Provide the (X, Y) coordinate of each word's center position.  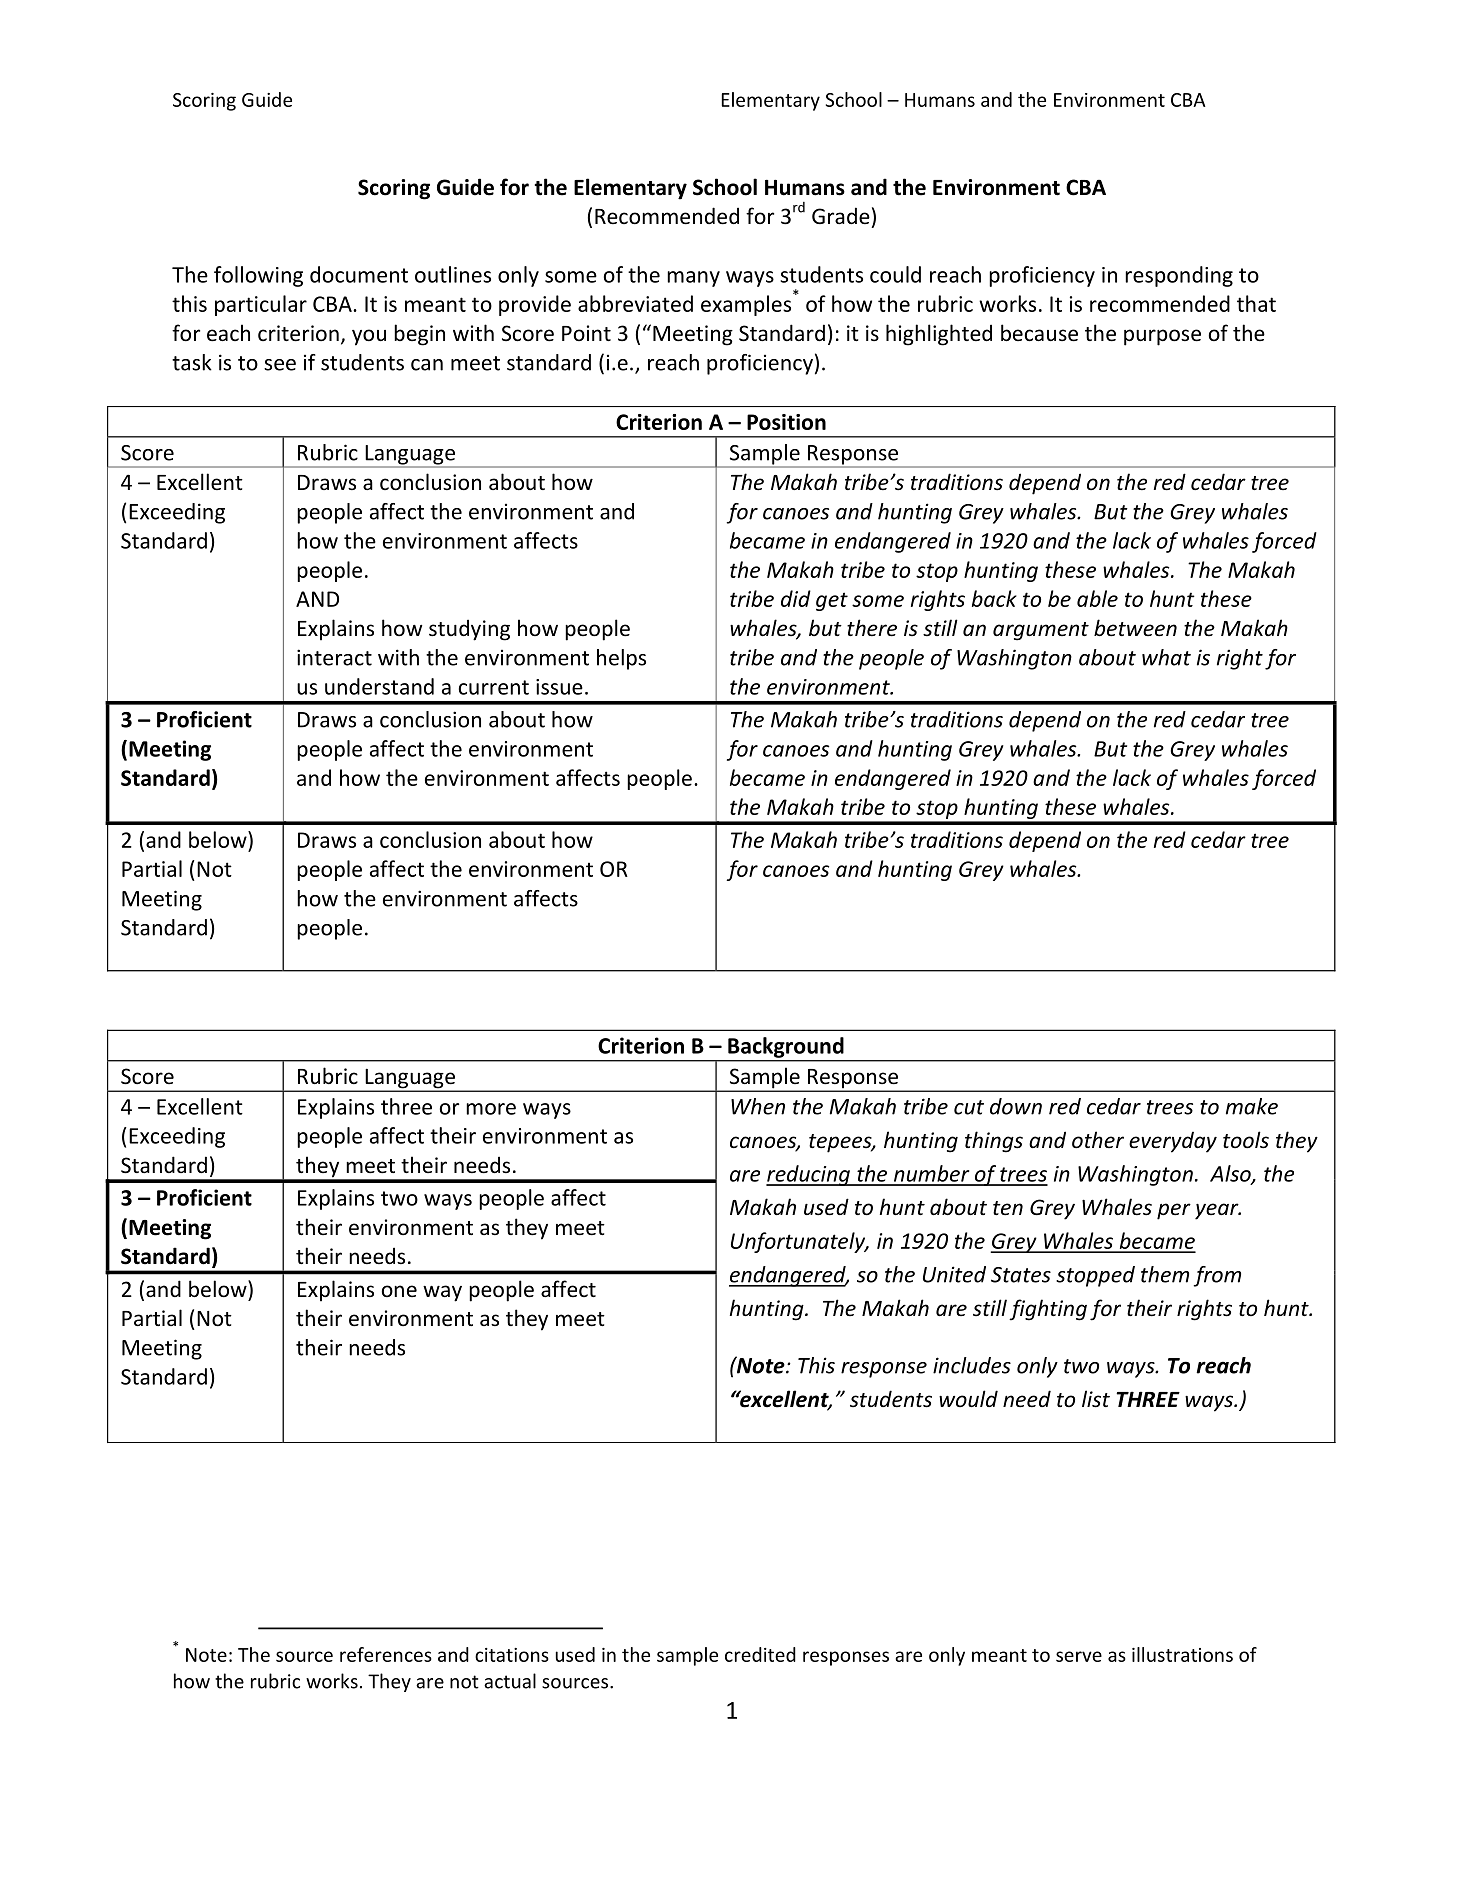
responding (1179, 276)
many (693, 279)
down (1016, 1106)
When (758, 1106)
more (491, 1109)
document (359, 274)
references (386, 1654)
